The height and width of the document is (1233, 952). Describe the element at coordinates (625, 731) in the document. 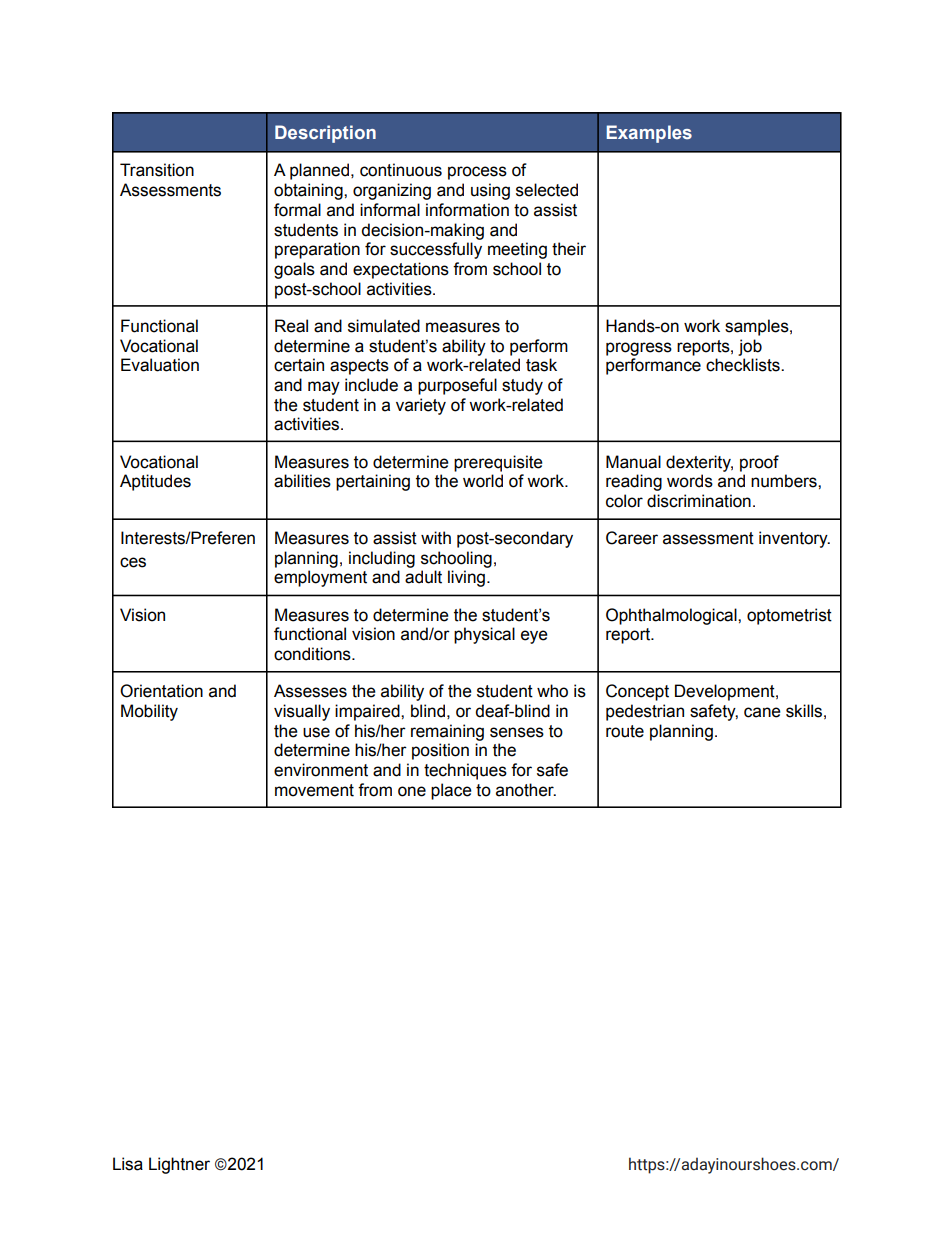

I see `route` at that location.
